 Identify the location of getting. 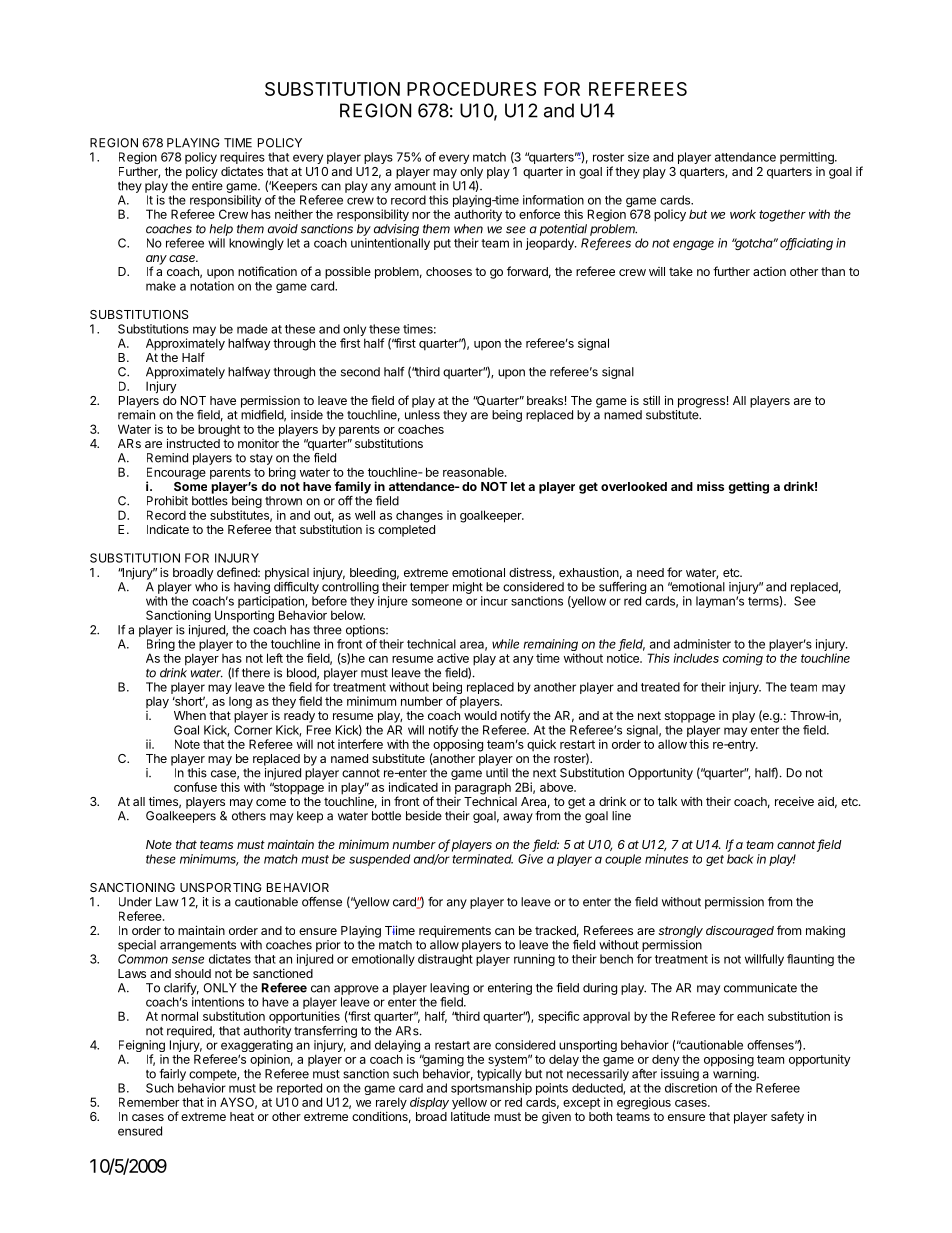
(748, 487).
